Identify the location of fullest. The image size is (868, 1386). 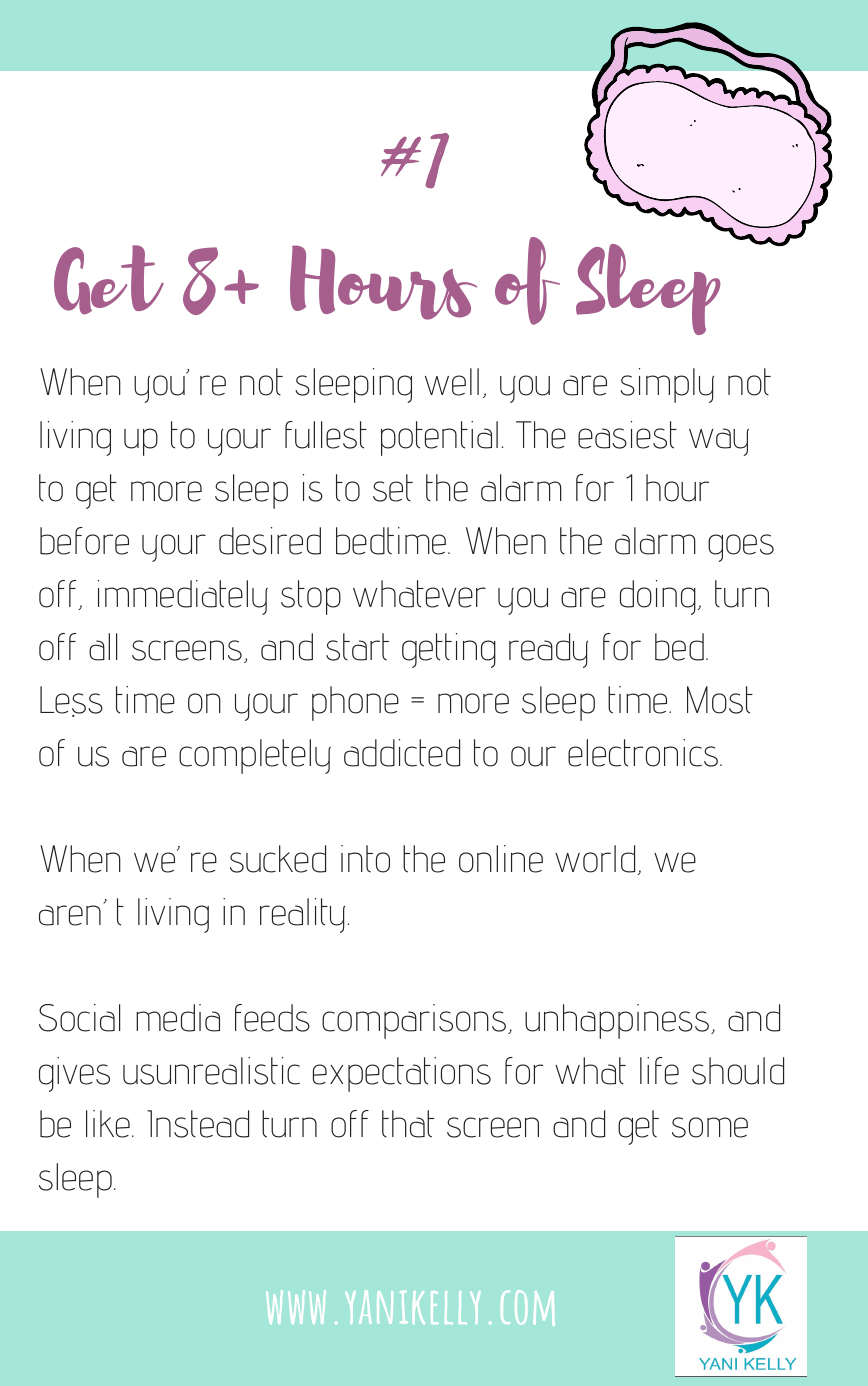
(326, 435).
